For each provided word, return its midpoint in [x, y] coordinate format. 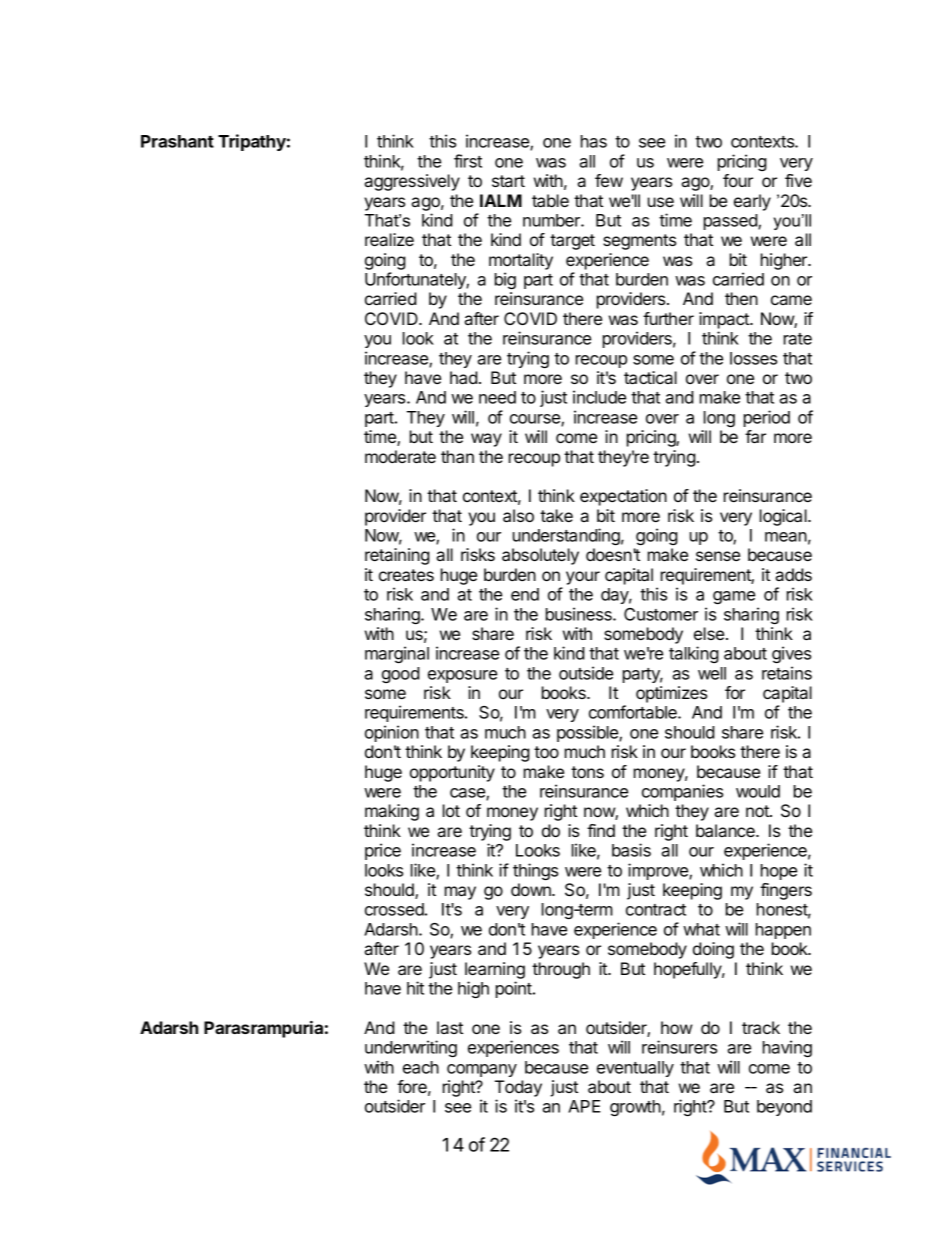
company [482, 1070]
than [457, 456]
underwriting [411, 1048]
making [392, 812]
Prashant [177, 141]
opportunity [452, 773]
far [755, 436]
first [468, 161]
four [738, 180]
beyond [784, 1108]
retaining [397, 556]
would [758, 791]
